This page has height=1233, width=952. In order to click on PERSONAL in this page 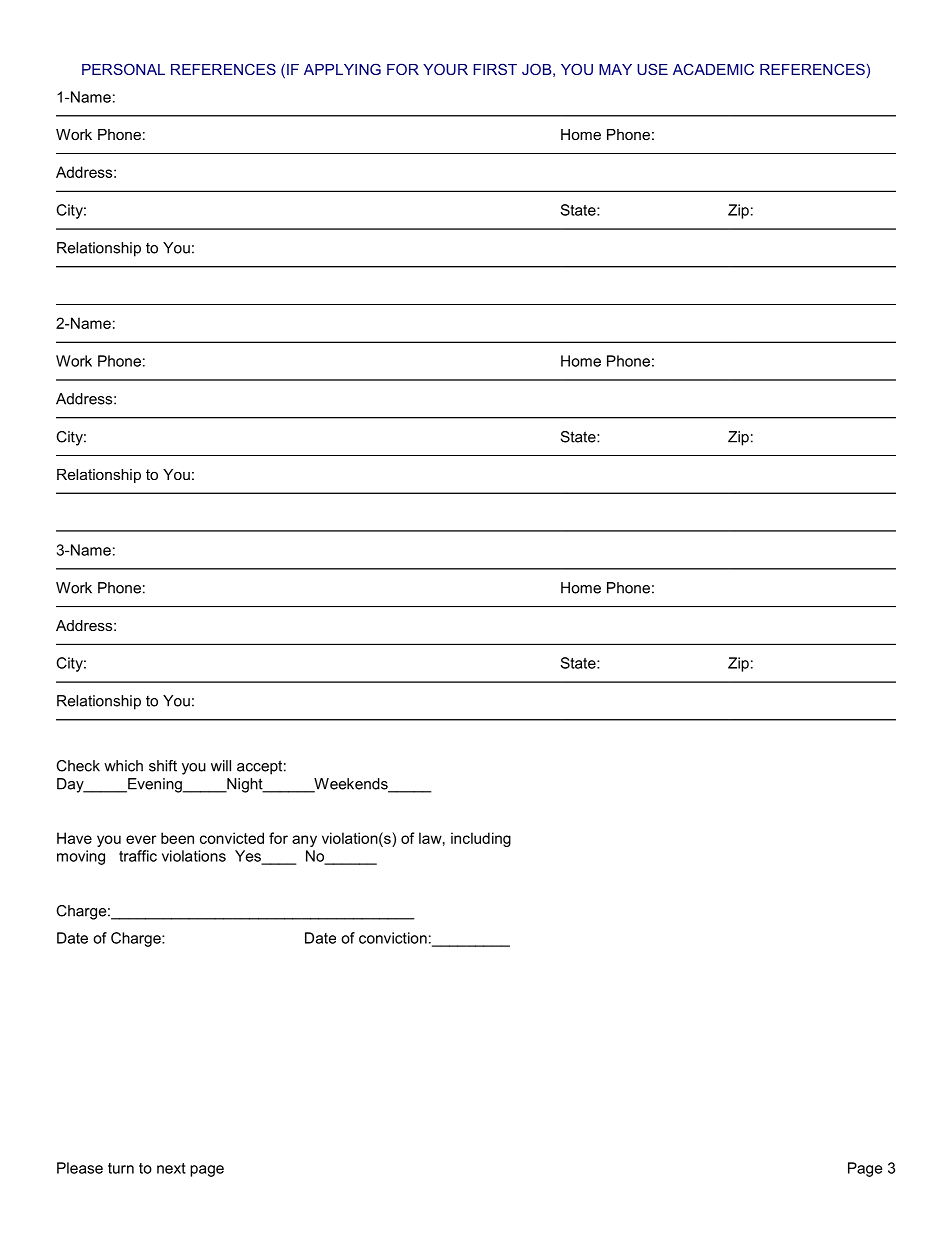, I will do `click(123, 69)`.
